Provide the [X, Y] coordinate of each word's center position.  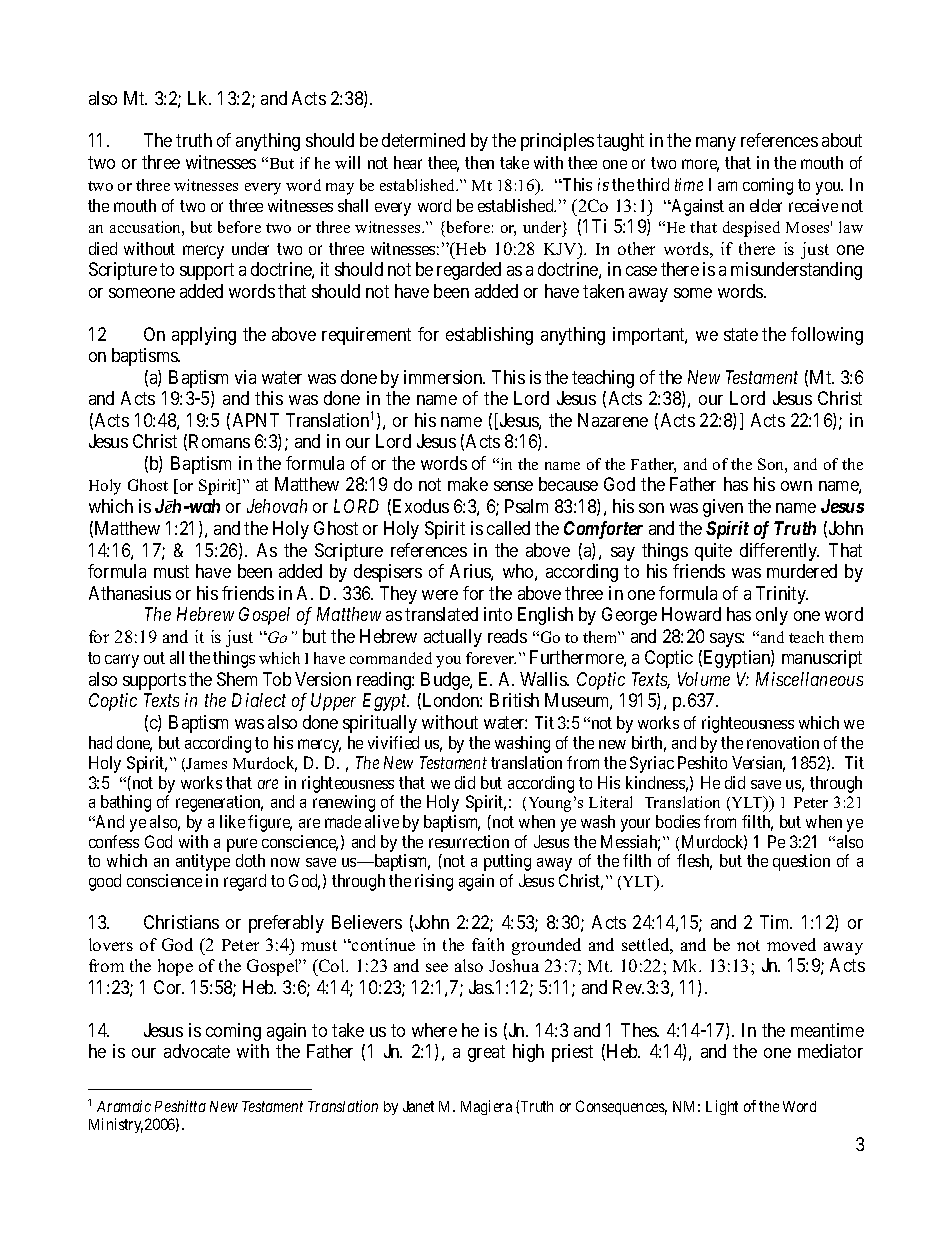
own [796, 486]
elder [766, 205]
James [206, 763]
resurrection [469, 841]
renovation [783, 742]
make [468, 484]
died [103, 248]
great [486, 1054]
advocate [197, 1051]
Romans [219, 441]
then [479, 162]
